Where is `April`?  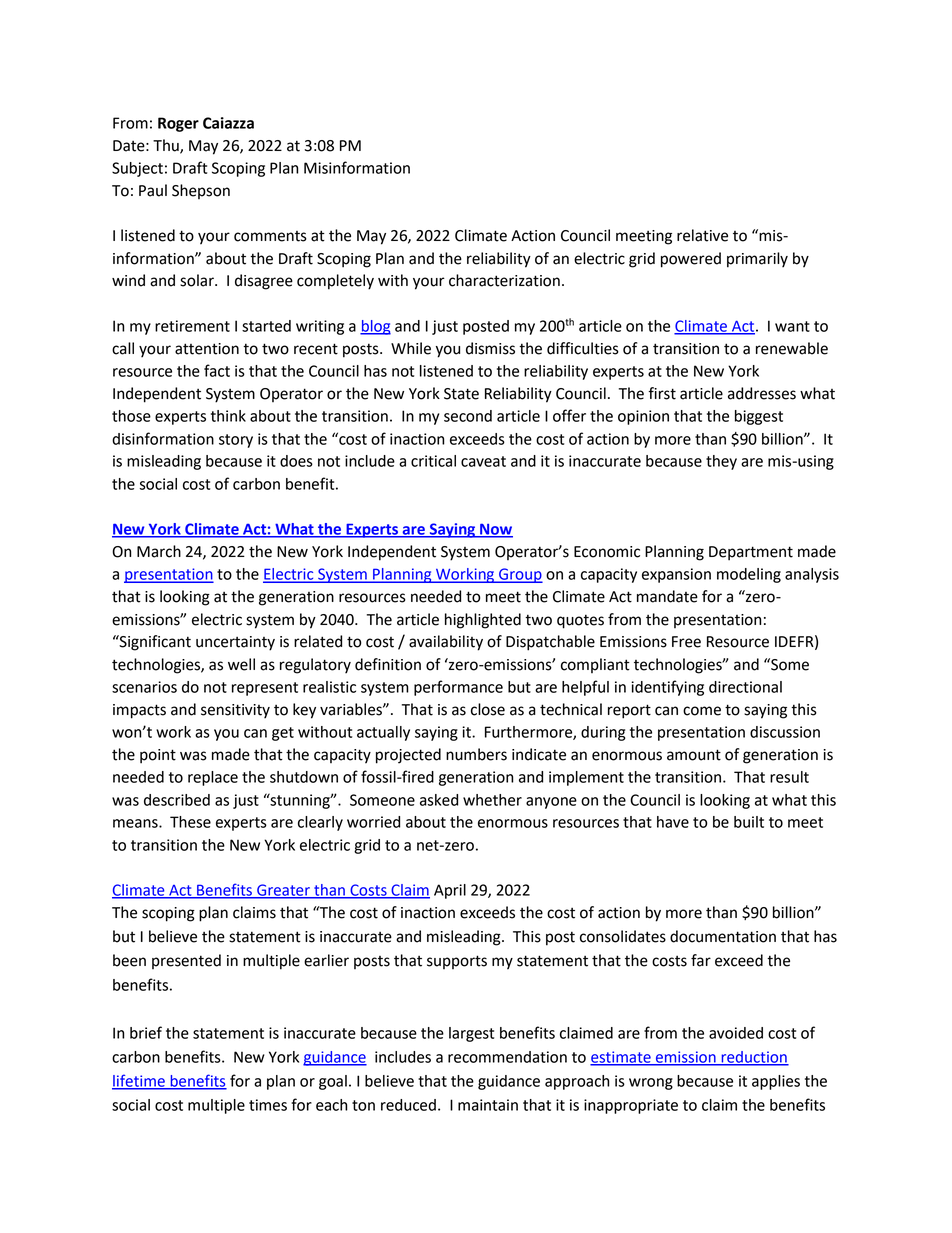
April is located at coordinates (450, 891).
